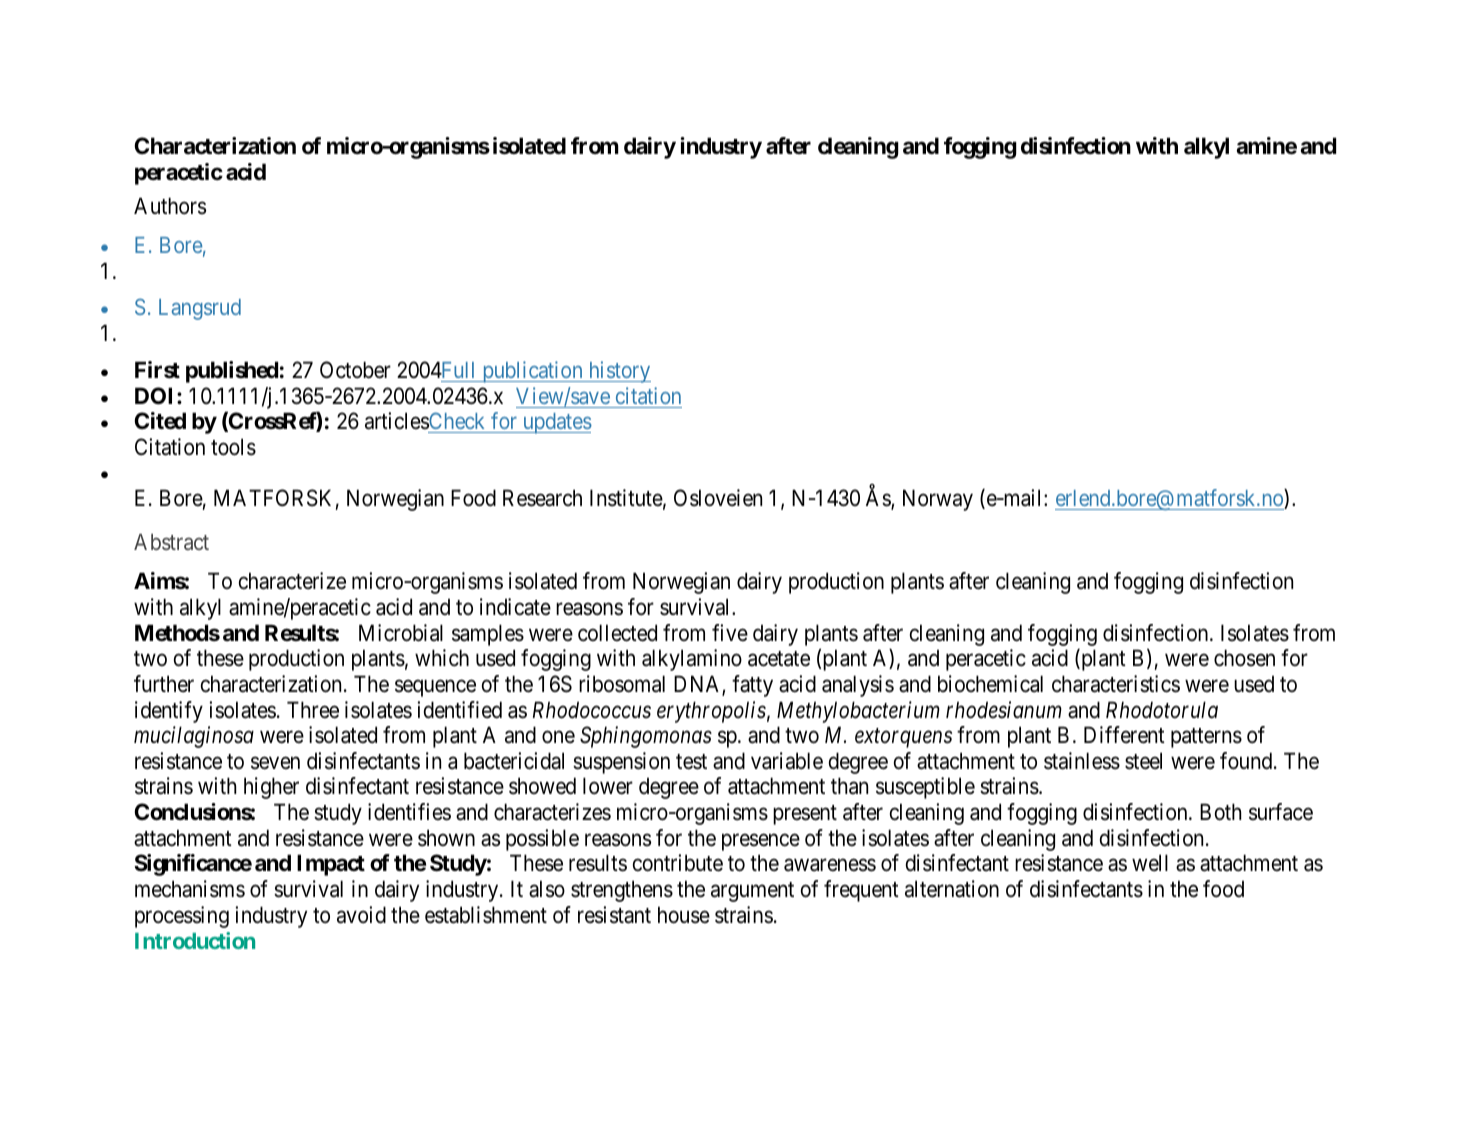  I want to click on updates, so click(556, 423).
